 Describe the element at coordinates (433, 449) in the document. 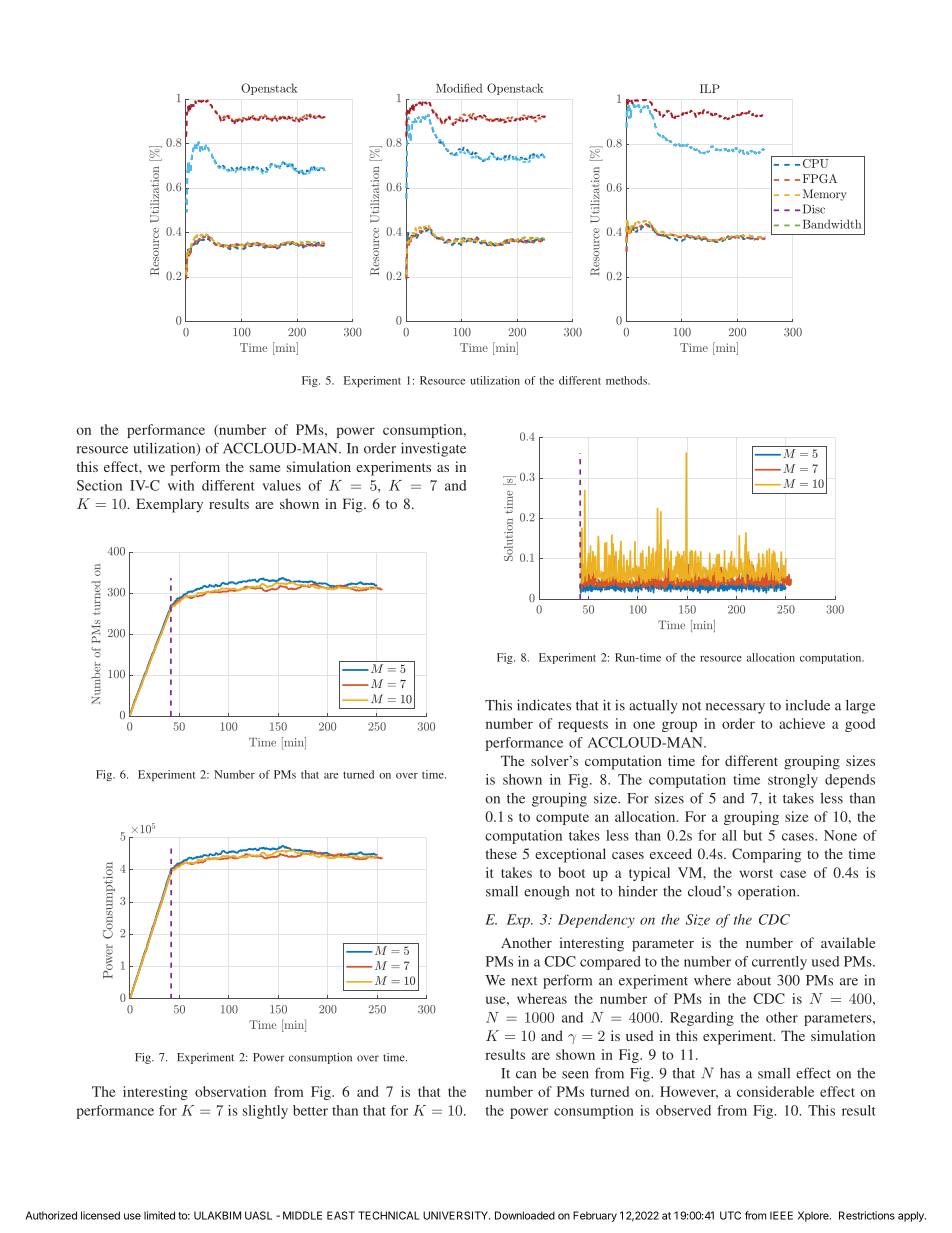

I see `investigate` at that location.
